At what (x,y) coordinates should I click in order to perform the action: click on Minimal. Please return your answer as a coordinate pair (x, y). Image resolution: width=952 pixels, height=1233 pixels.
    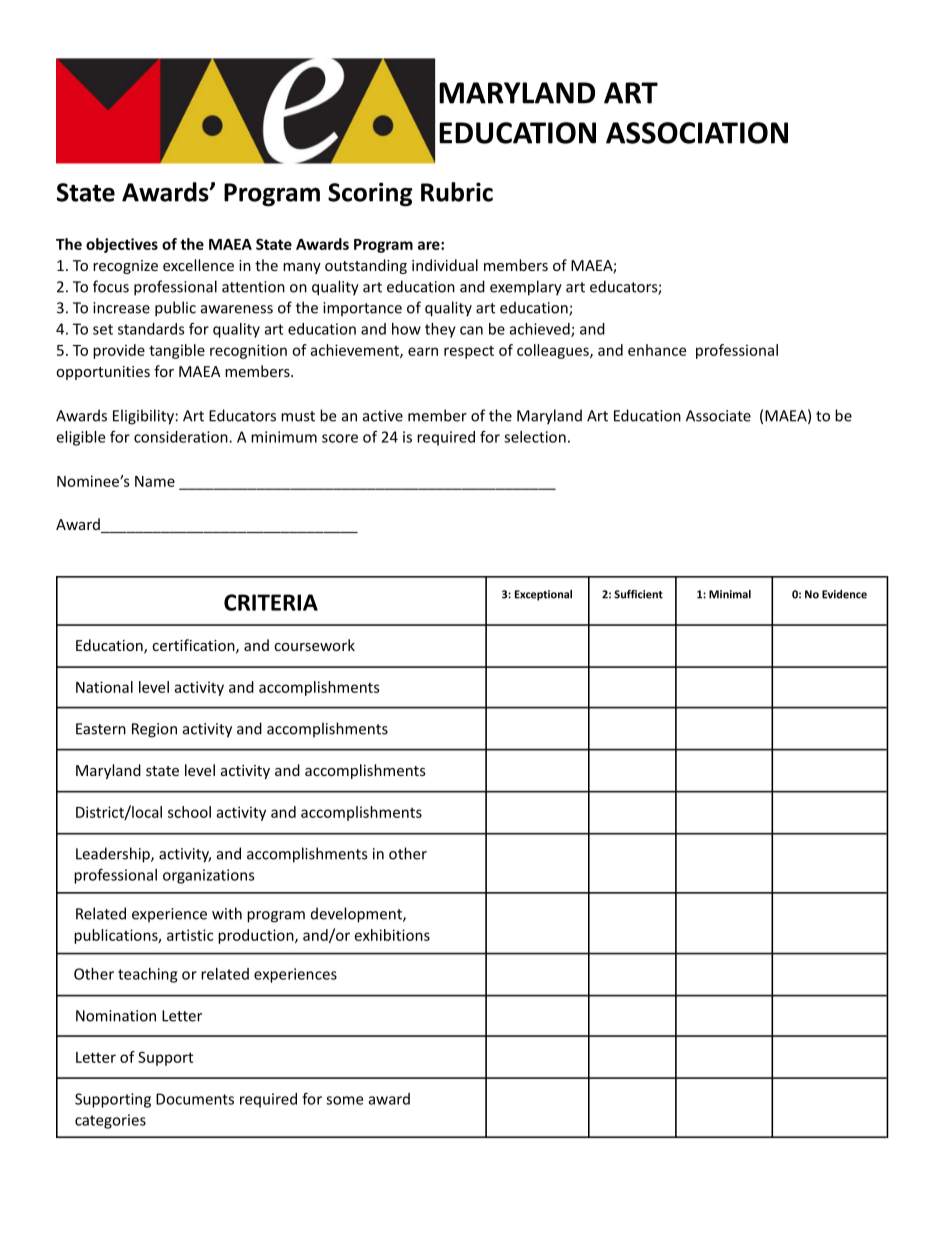
    Looking at the image, I should click on (730, 594).
